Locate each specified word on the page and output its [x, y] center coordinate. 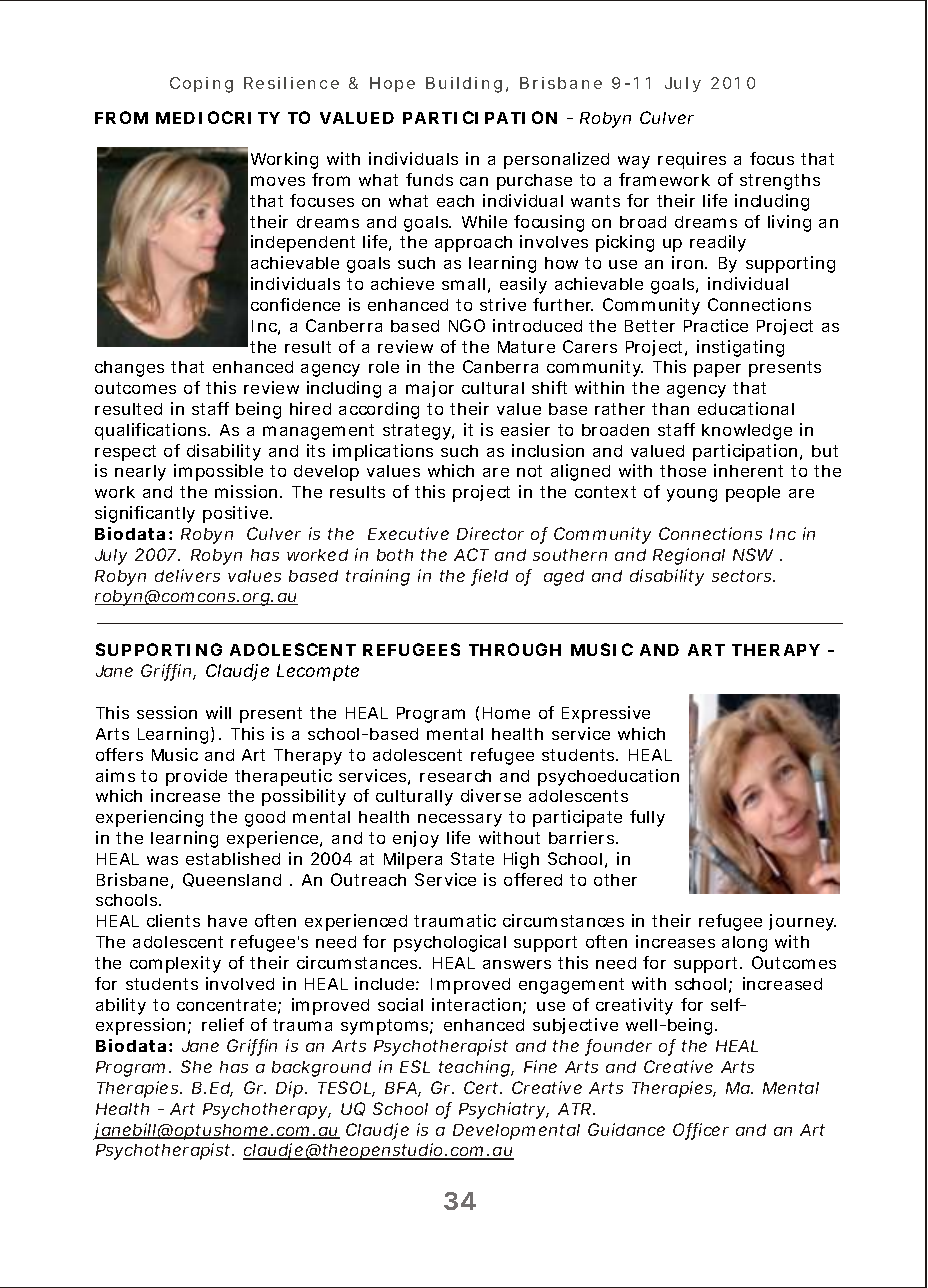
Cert [483, 1087]
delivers [187, 575]
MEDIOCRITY [218, 117]
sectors [743, 576]
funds [429, 179]
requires [692, 160]
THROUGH [515, 649]
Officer [701, 1131]
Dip [291, 1089]
